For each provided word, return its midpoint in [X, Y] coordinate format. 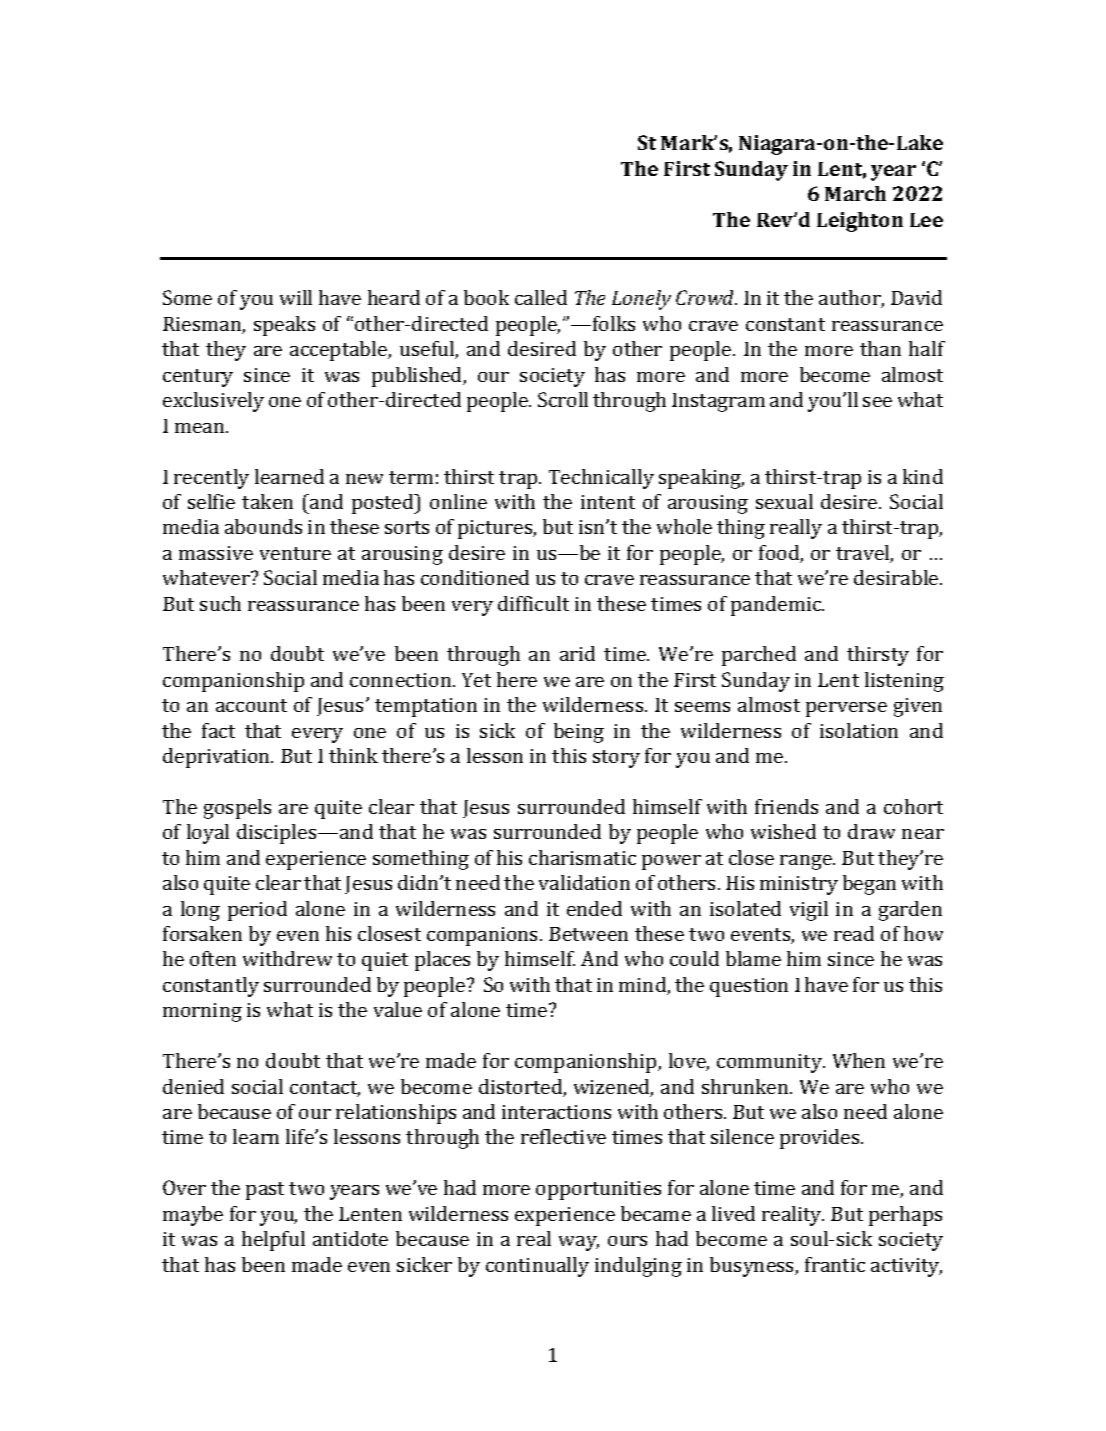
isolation [859, 730]
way [579, 1243]
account [251, 705]
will [296, 297]
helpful [273, 1241]
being [579, 733]
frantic [835, 1264]
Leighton [860, 222]
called [541, 297]
